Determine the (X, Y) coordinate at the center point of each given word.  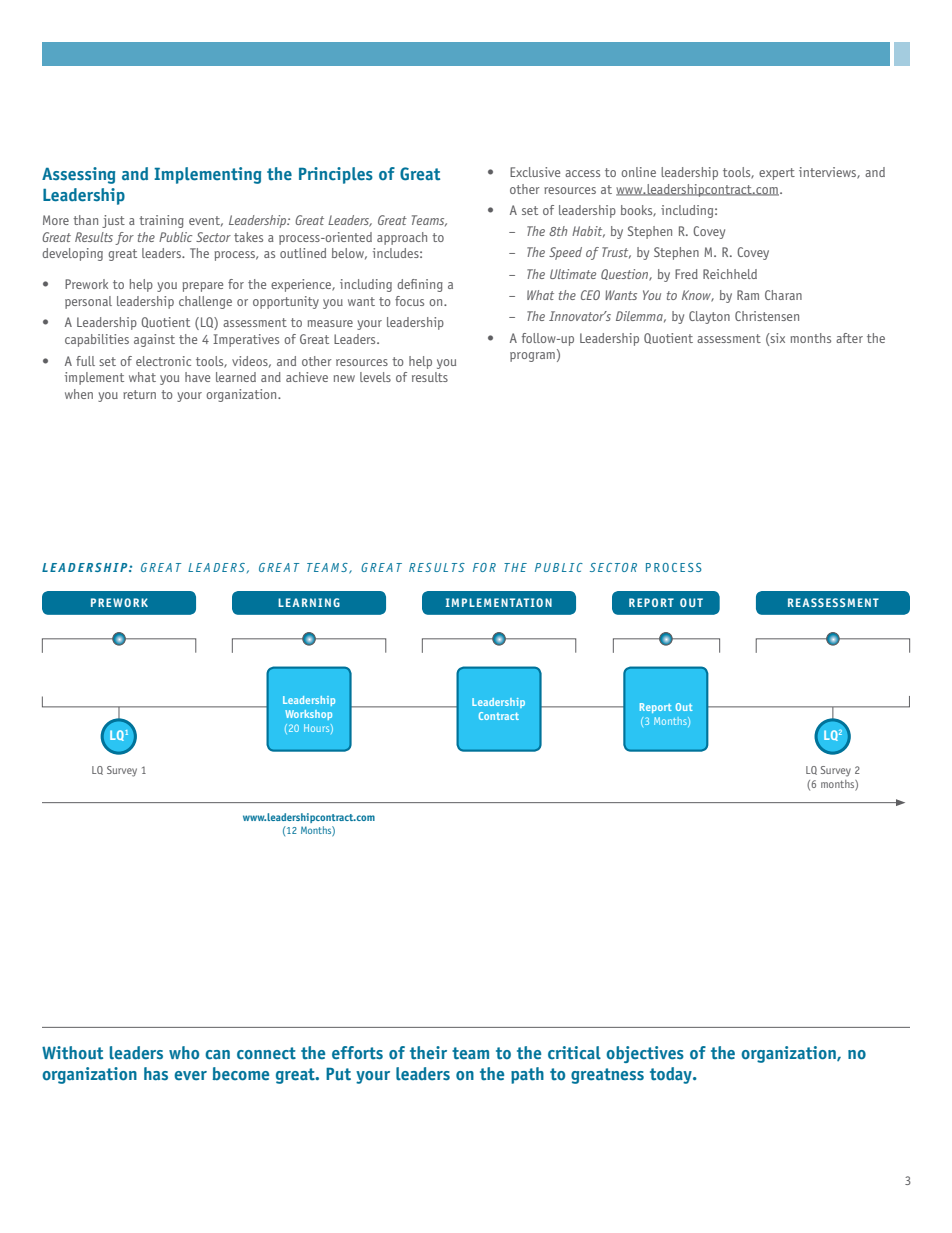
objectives (645, 1054)
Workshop (308, 715)
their (428, 1053)
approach (402, 238)
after (849, 338)
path (527, 1075)
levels (375, 377)
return (139, 394)
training (161, 221)
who (184, 1053)
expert (777, 174)
